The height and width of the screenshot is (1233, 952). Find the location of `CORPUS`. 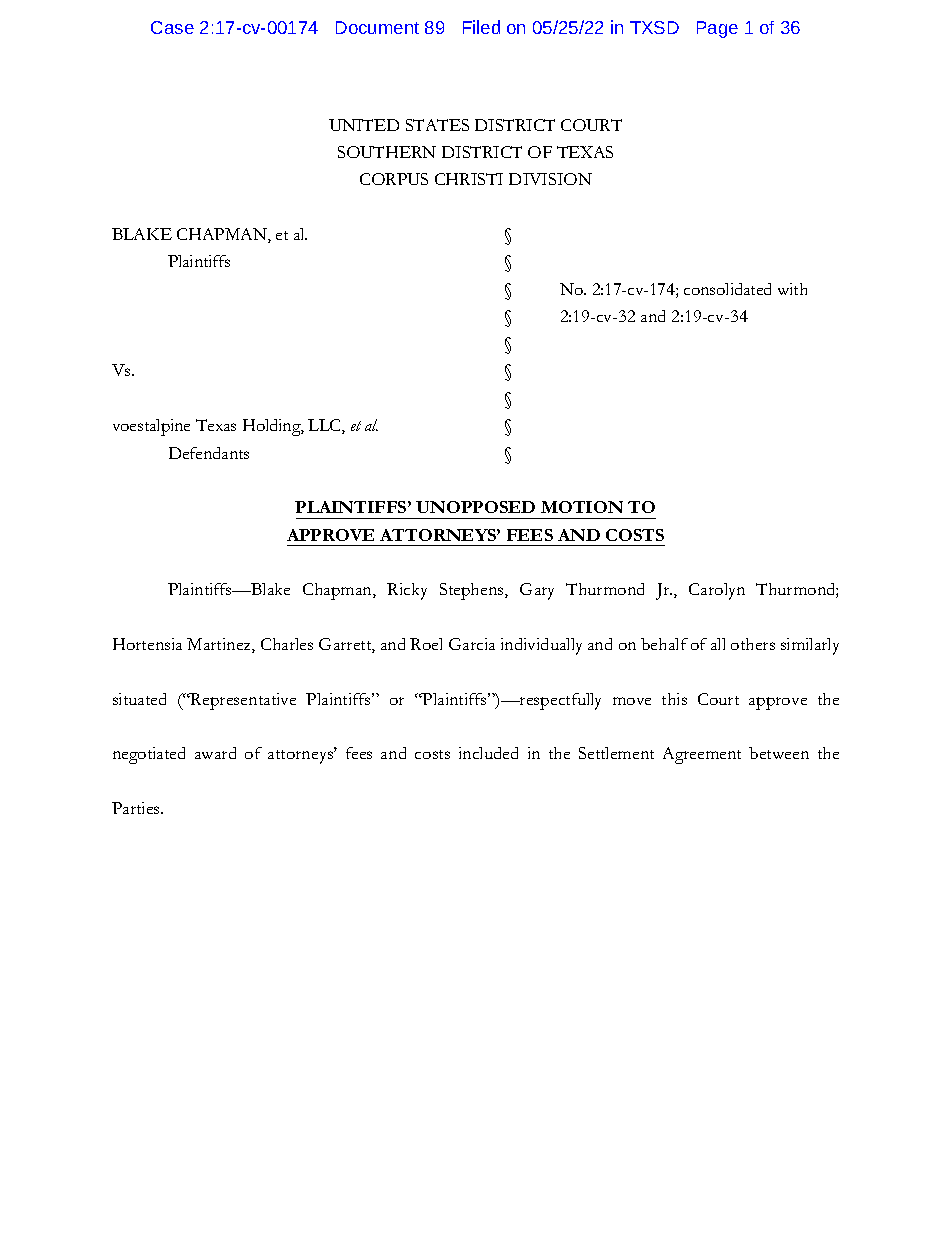

CORPUS is located at coordinates (394, 179).
